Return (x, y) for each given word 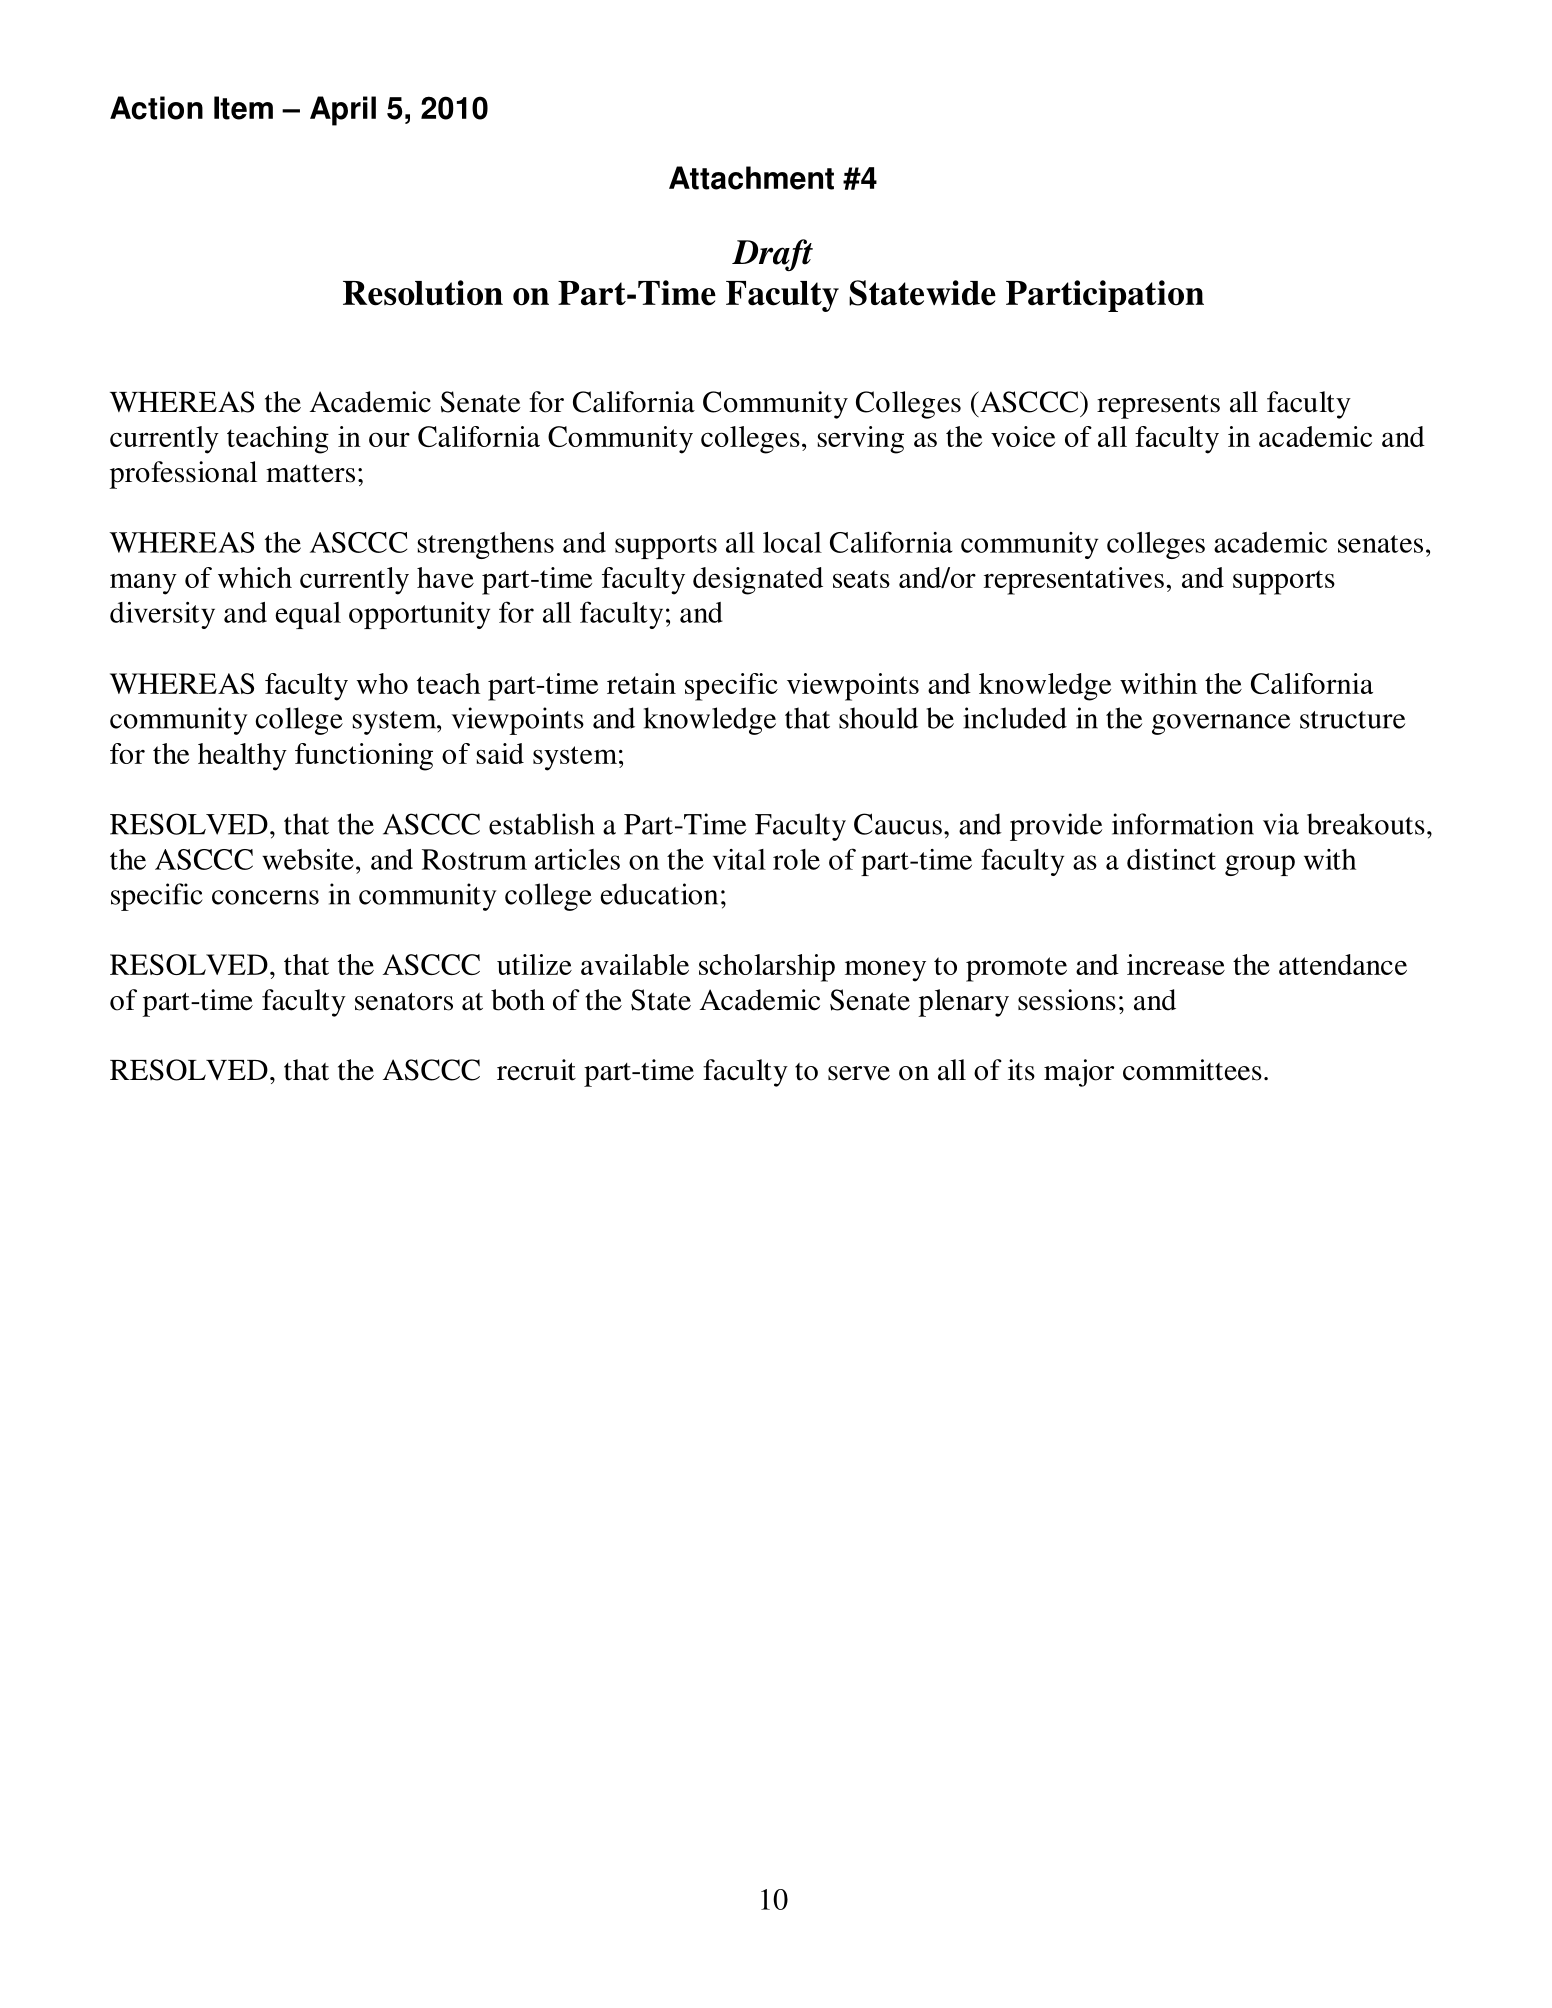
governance (1221, 724)
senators (404, 1001)
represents (1158, 406)
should (878, 718)
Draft (772, 255)
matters (310, 474)
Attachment (751, 178)
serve (859, 1073)
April (343, 111)
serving (861, 440)
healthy (242, 757)
